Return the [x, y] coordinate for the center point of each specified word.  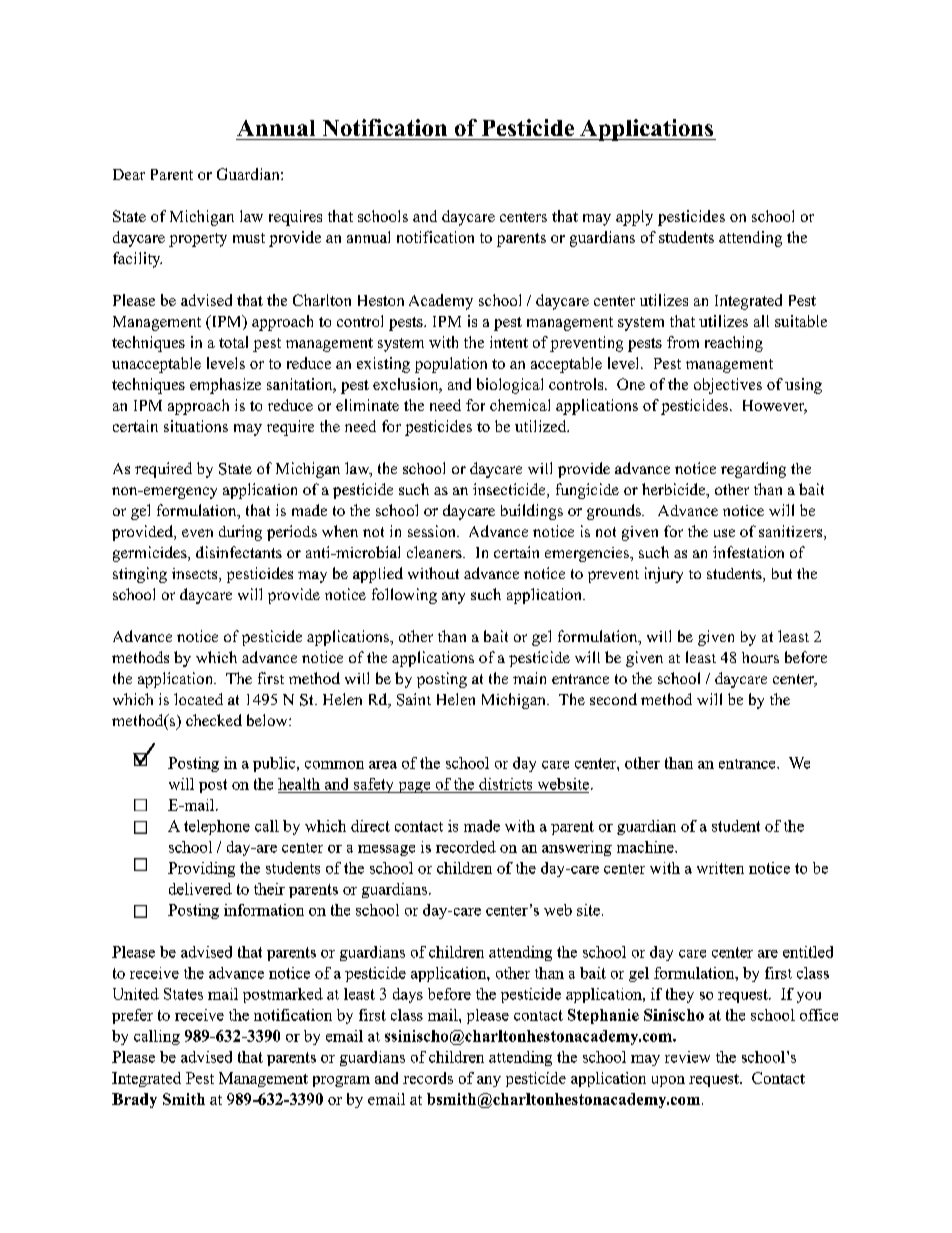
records [428, 1078]
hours [760, 657]
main [529, 678]
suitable [801, 321]
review [687, 1057]
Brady [134, 1100]
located [198, 699]
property [198, 240]
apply [634, 218]
